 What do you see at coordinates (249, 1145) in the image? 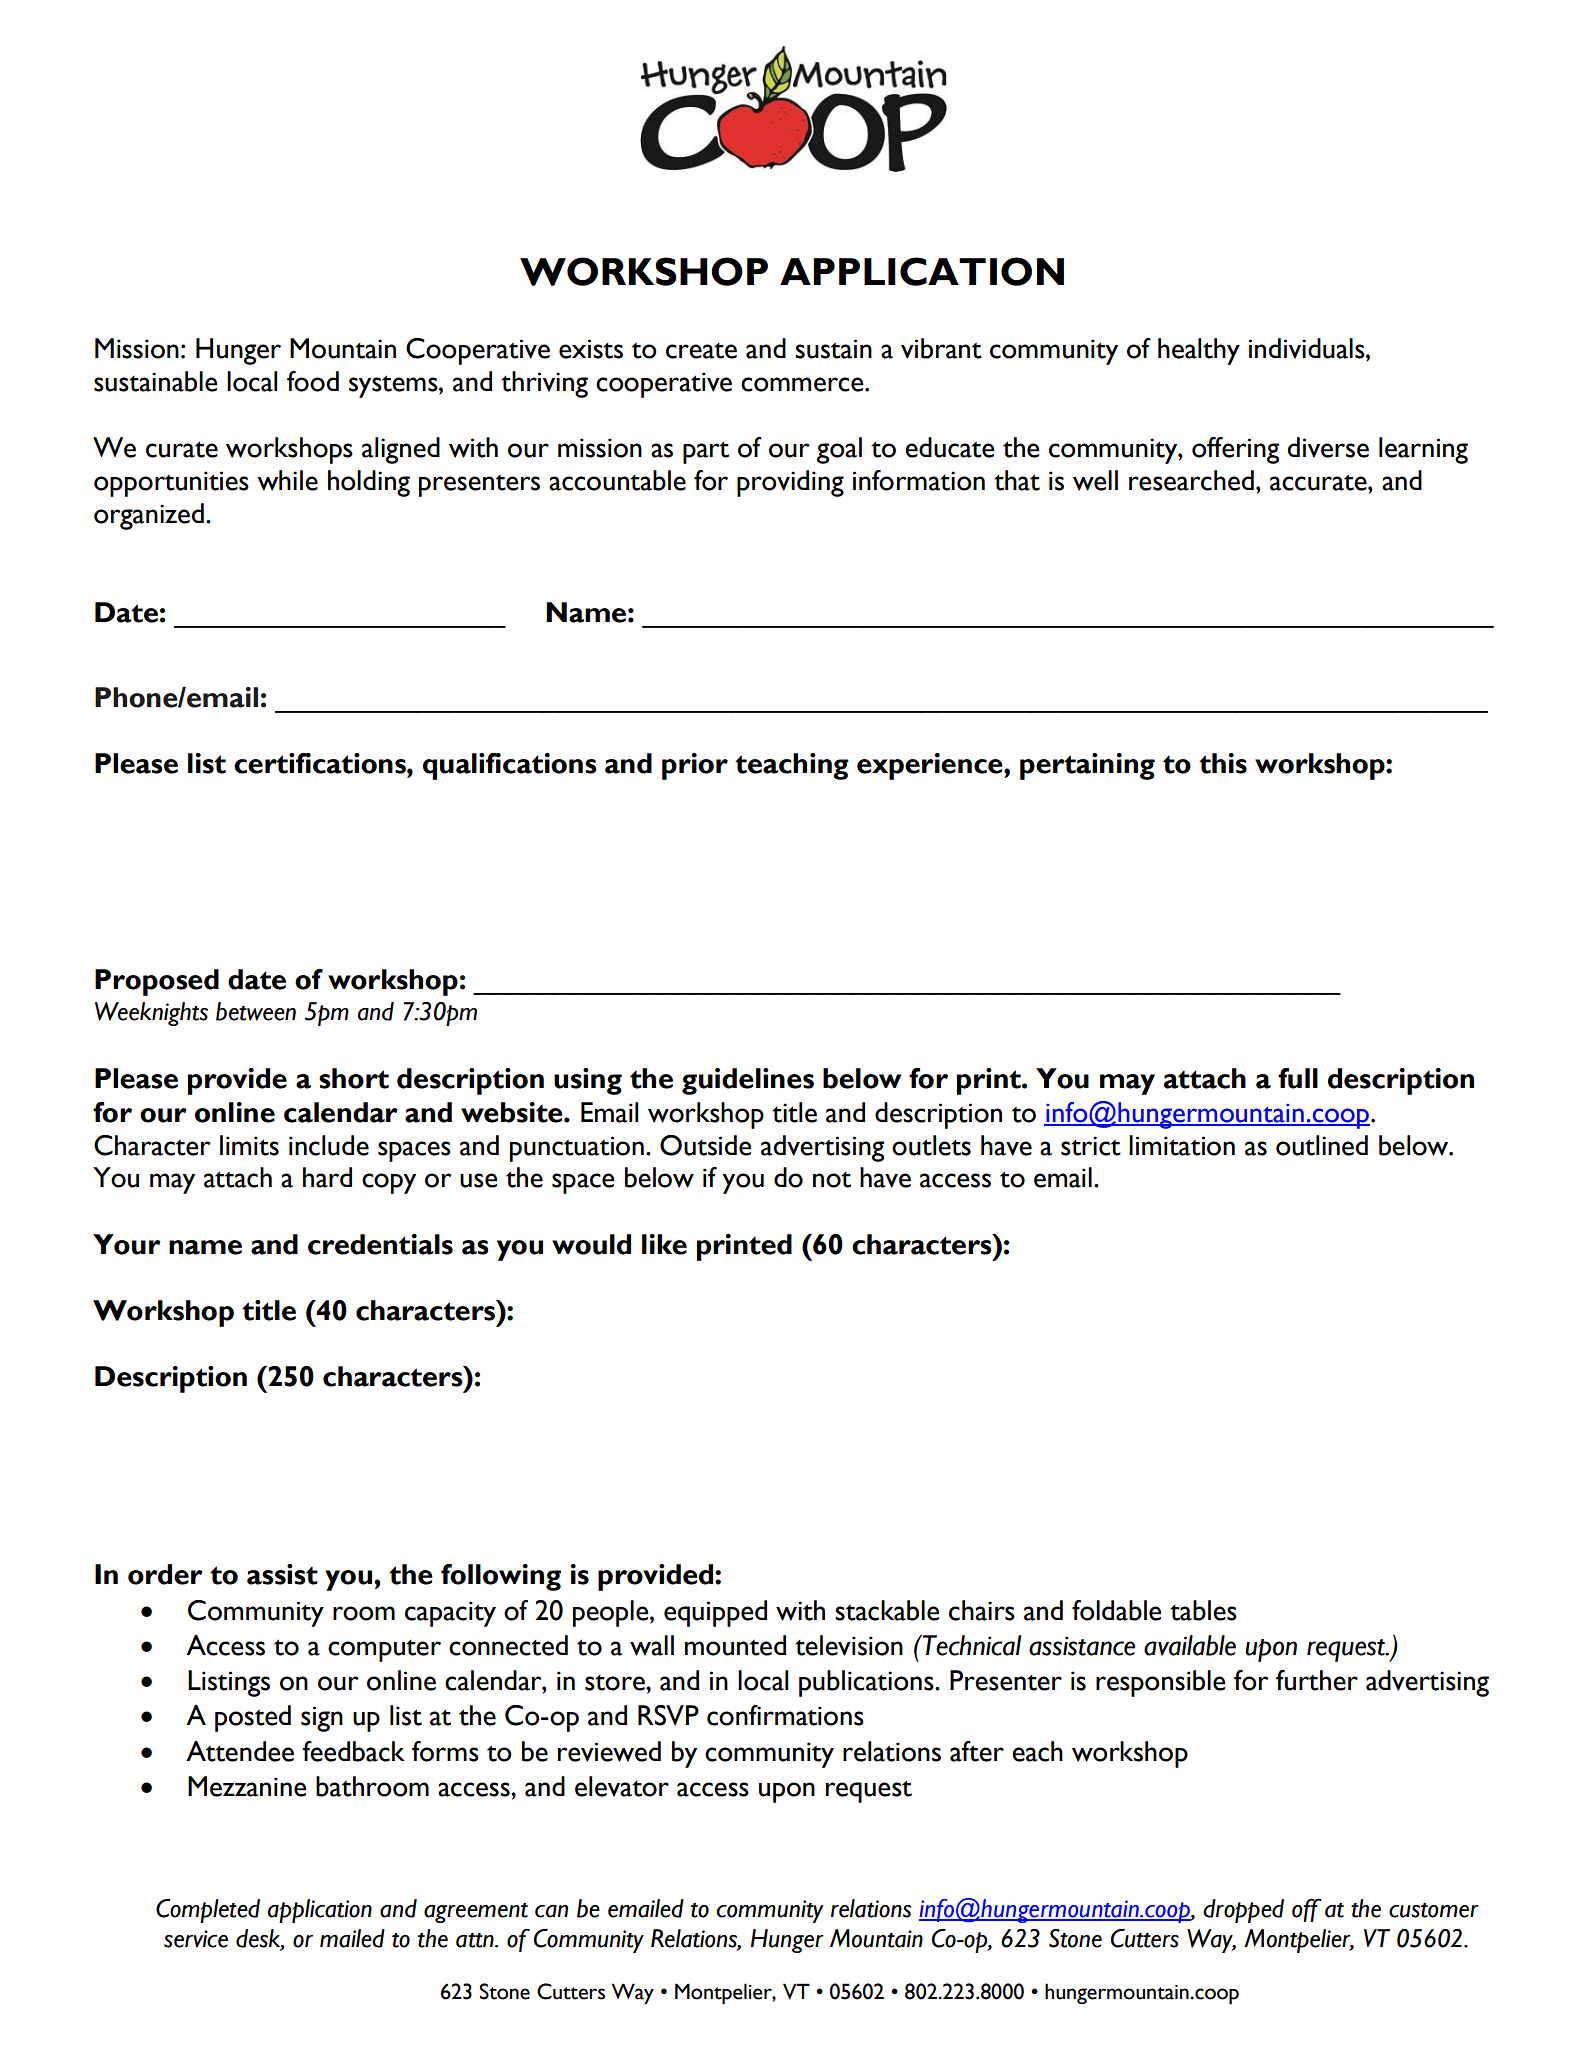
I see `limits` at bounding box center [249, 1145].
